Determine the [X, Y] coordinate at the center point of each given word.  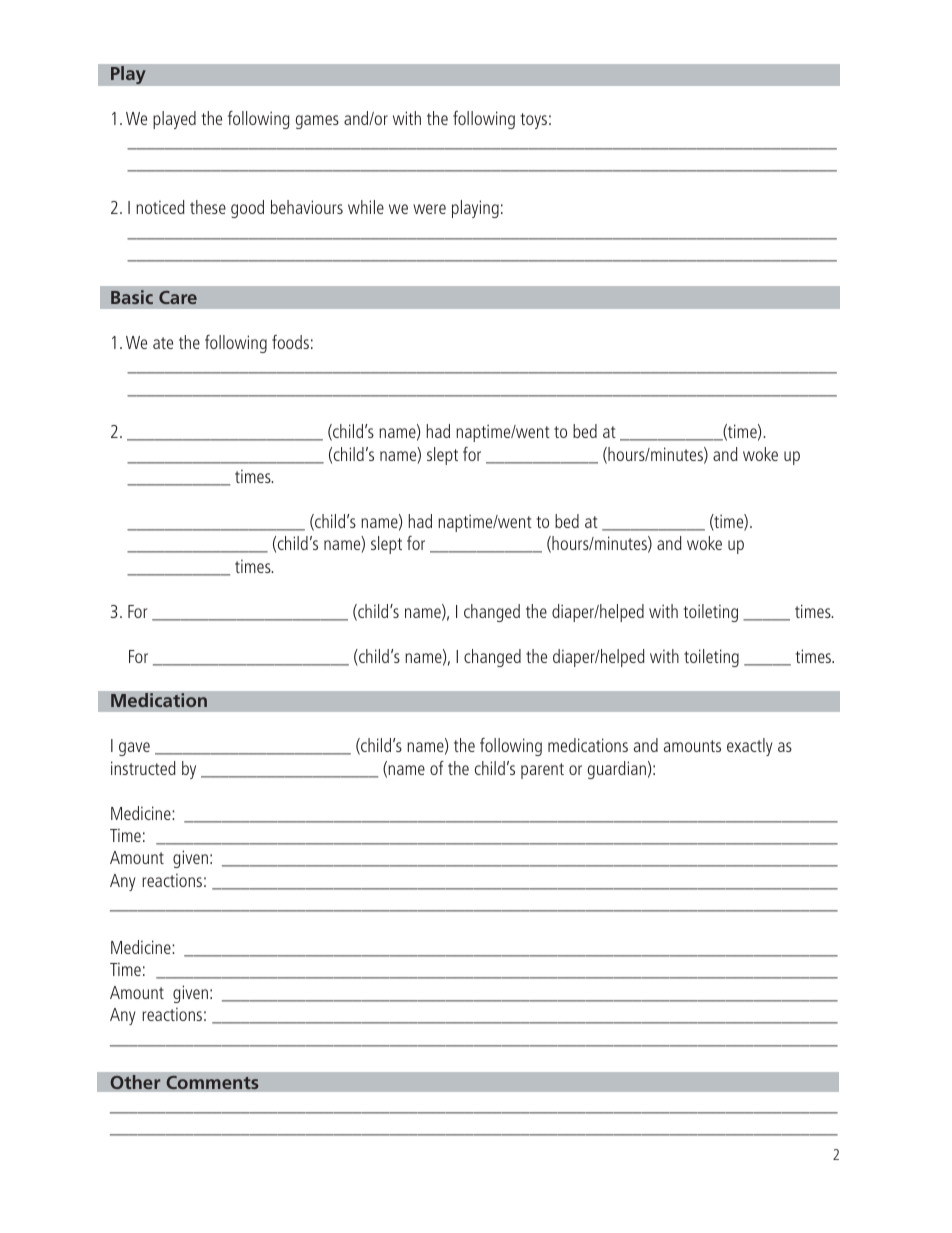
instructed [143, 768]
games [317, 122]
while [366, 207]
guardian [617, 770]
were [429, 209]
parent [542, 771]
